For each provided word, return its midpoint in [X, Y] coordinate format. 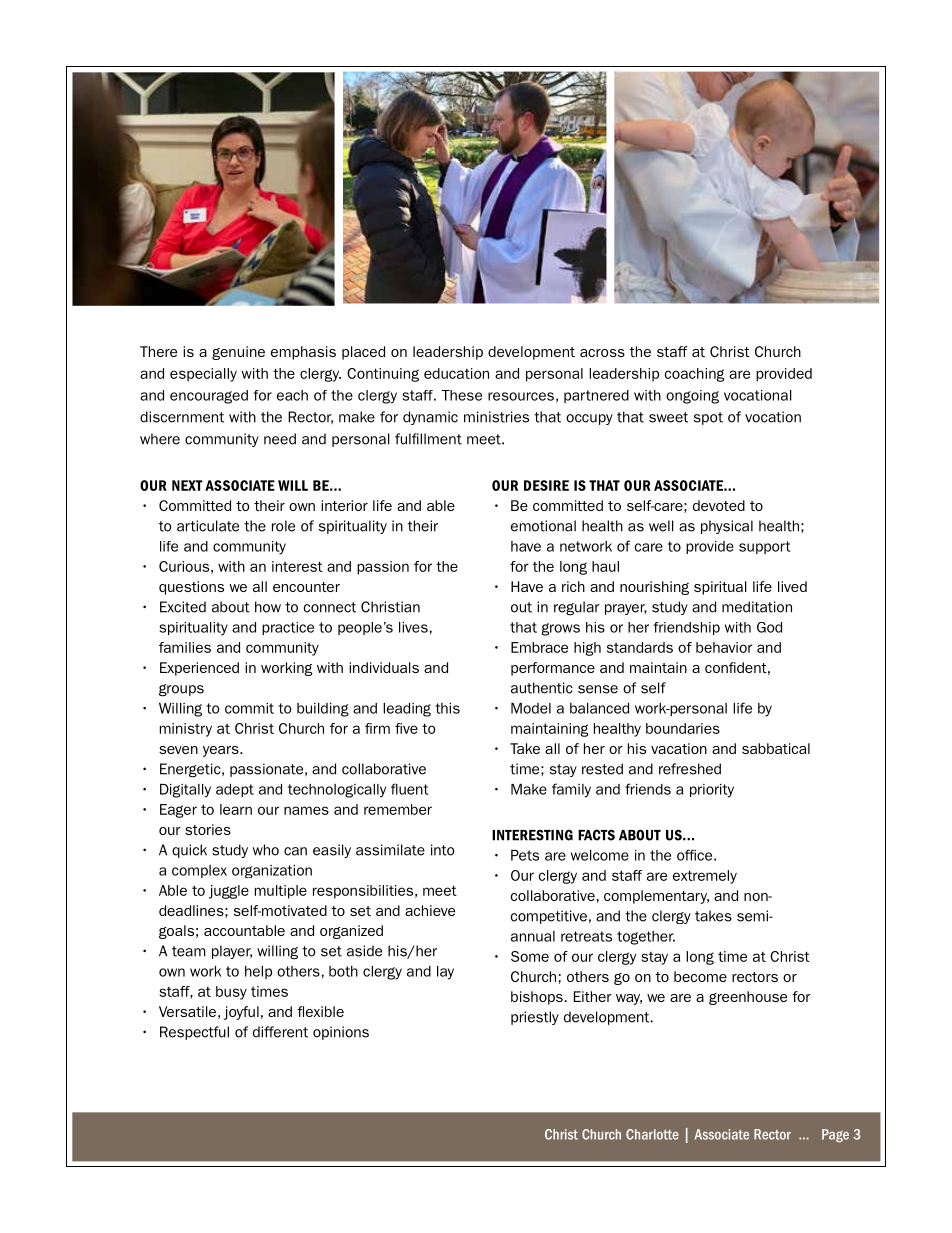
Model [531, 708]
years [222, 751]
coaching [694, 375]
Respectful [194, 1033]
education [456, 373]
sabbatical [776, 748]
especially [203, 375]
